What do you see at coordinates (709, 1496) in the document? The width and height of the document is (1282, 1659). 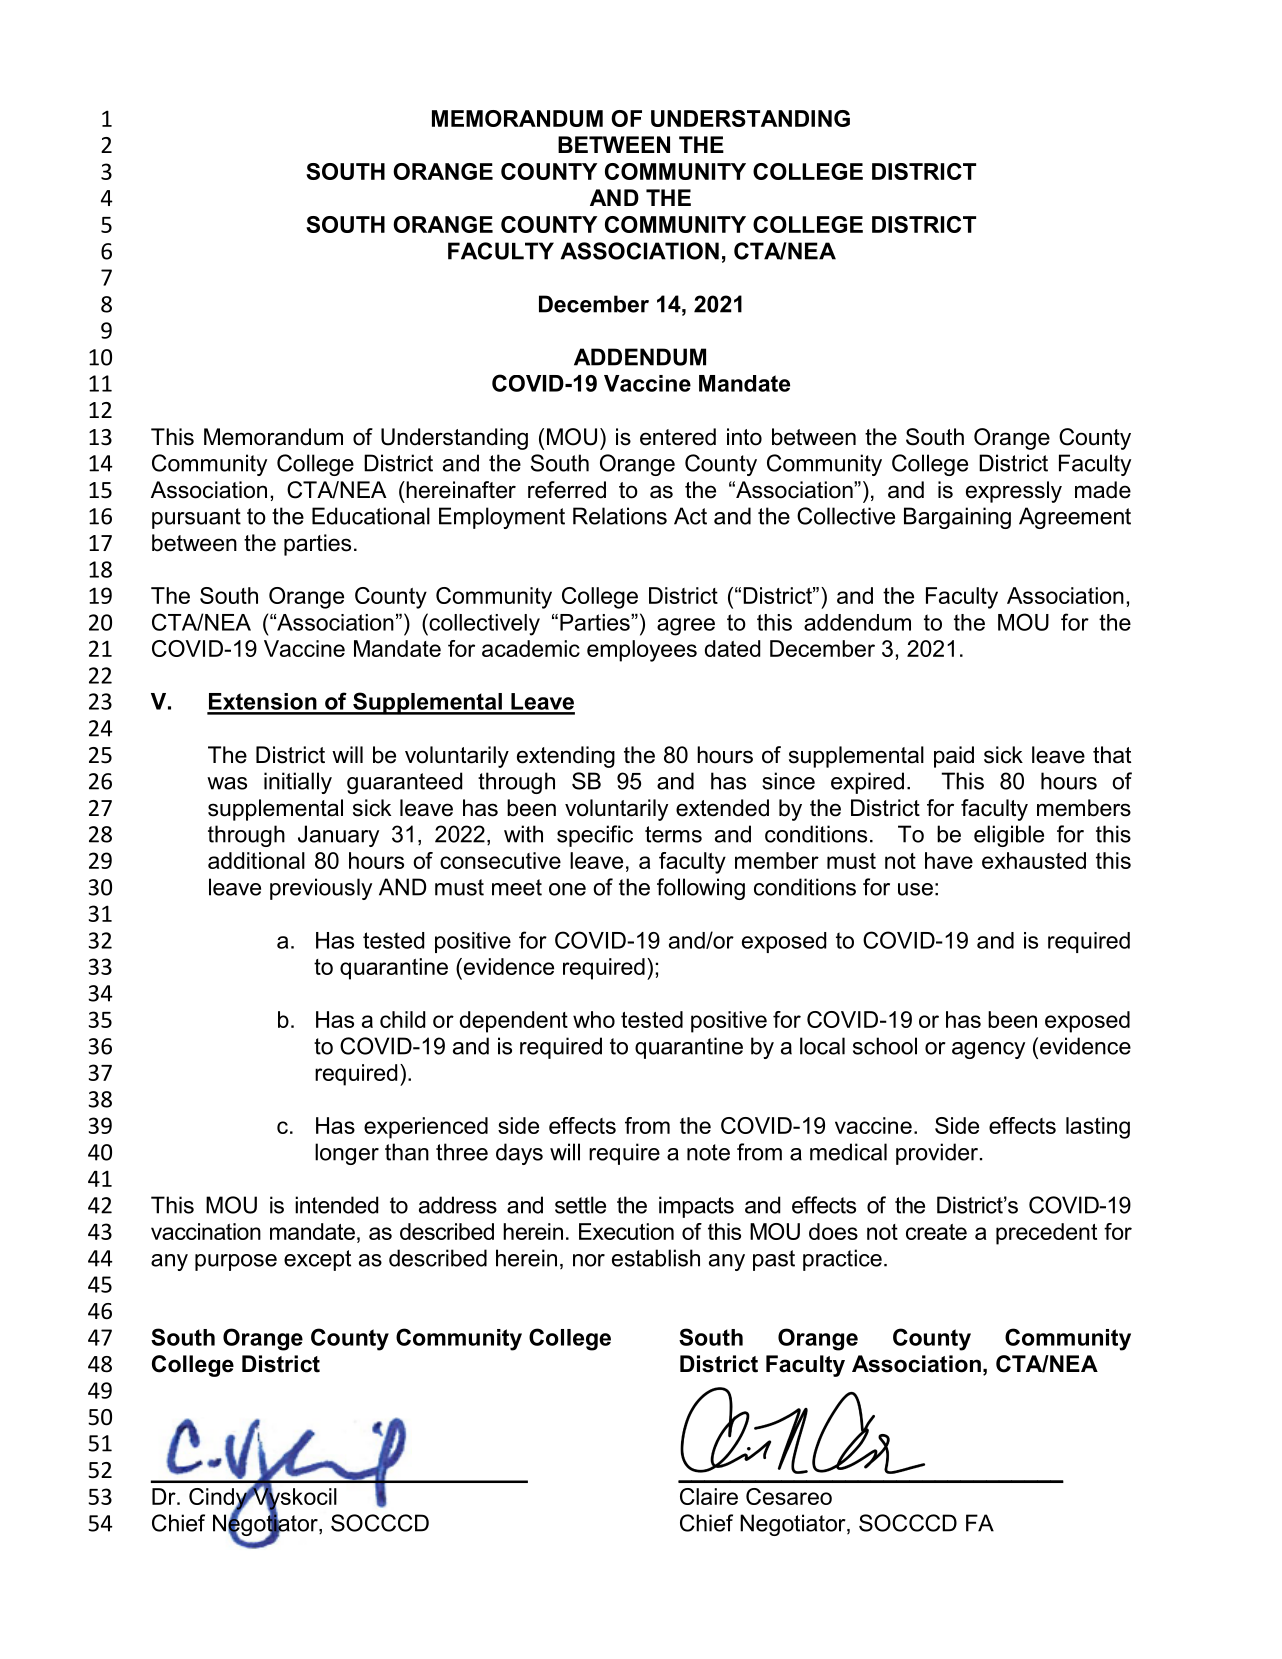 I see `Claire` at bounding box center [709, 1496].
